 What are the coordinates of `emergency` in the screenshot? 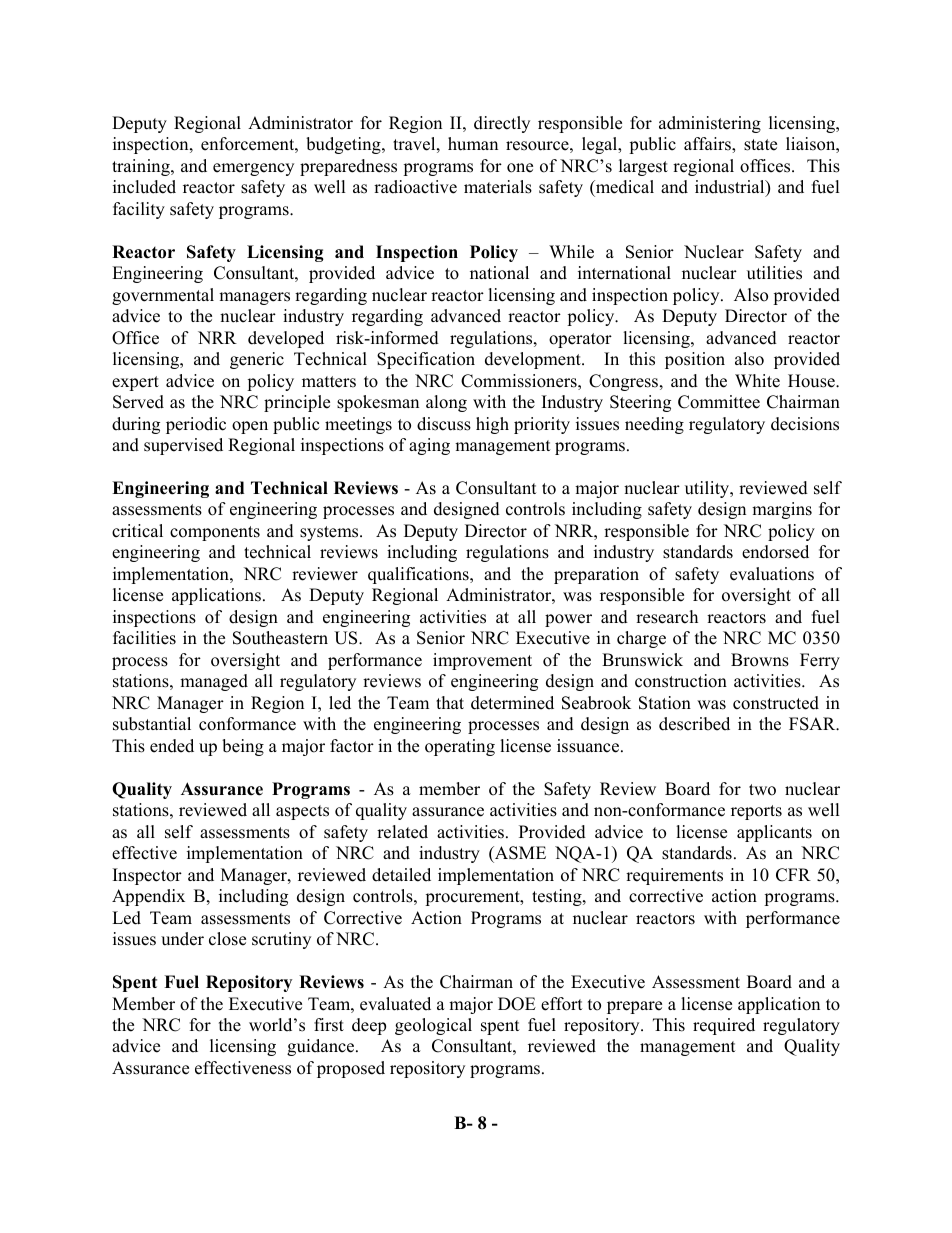 It's located at (253, 169).
